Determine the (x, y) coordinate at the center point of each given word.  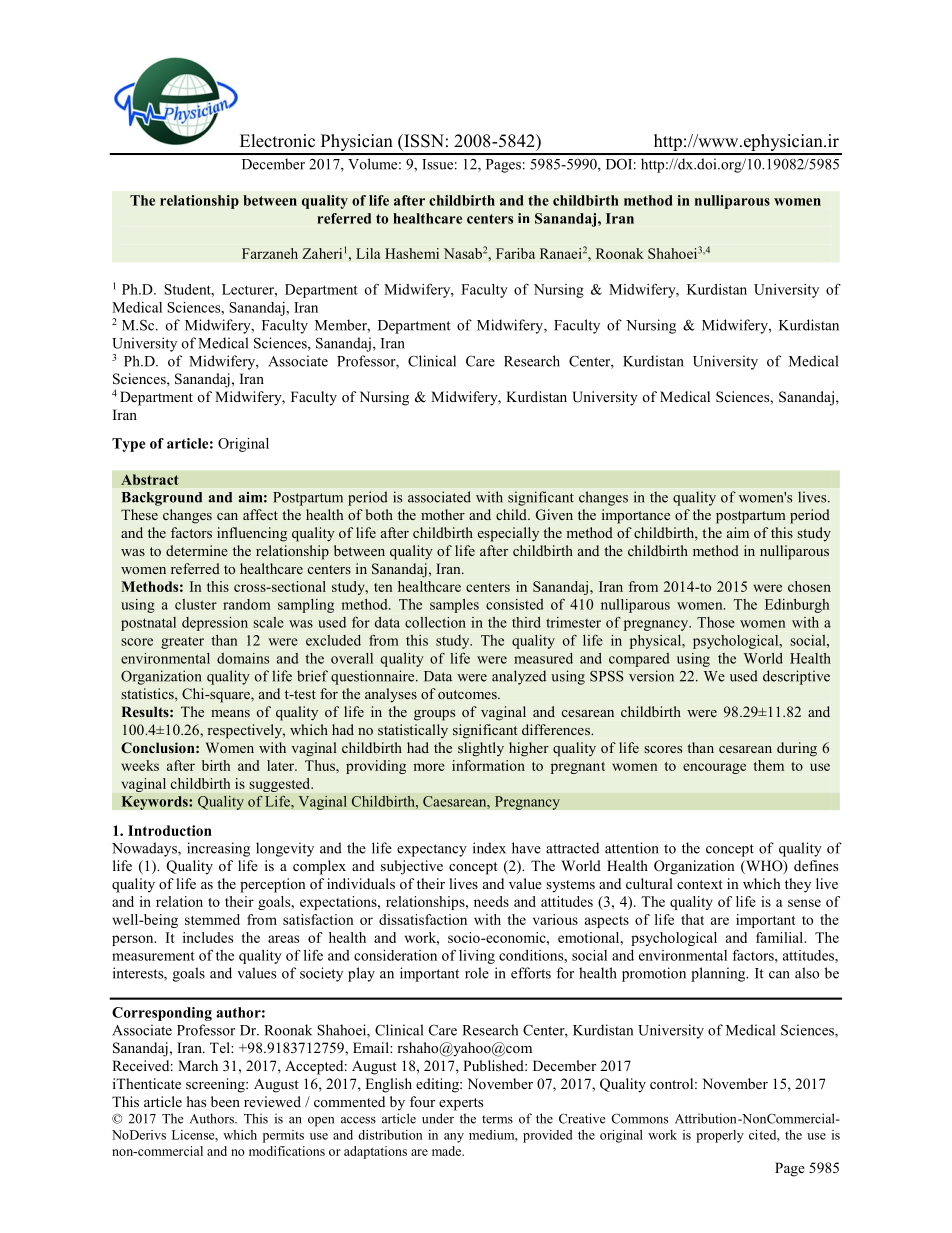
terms (497, 1119)
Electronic (277, 141)
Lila (368, 253)
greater (182, 643)
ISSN (423, 141)
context (699, 884)
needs (491, 901)
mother (443, 514)
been (225, 1101)
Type (128, 445)
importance (636, 516)
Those (716, 622)
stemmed (212, 919)
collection (435, 622)
